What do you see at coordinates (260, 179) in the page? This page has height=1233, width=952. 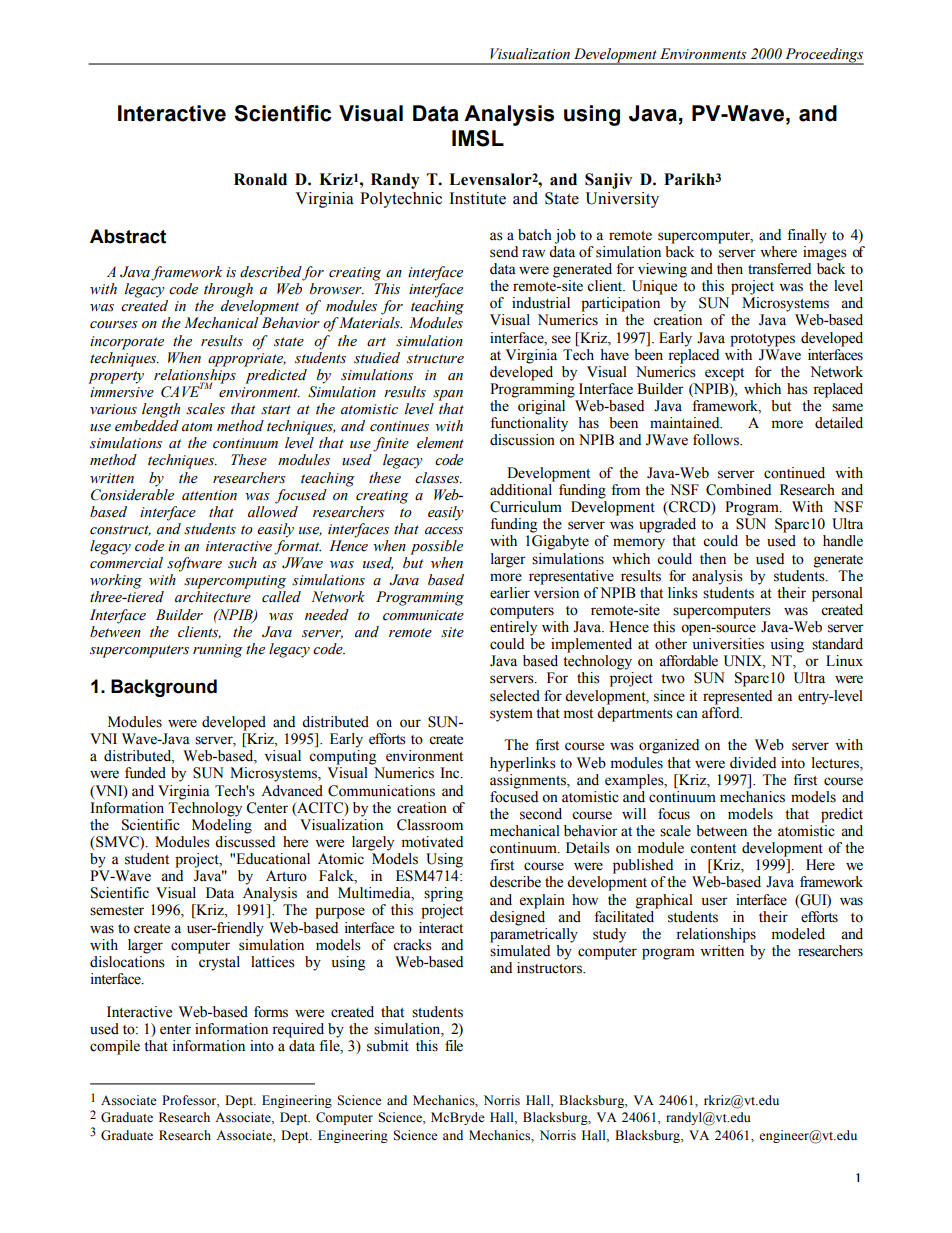 I see `Ronald` at bounding box center [260, 179].
